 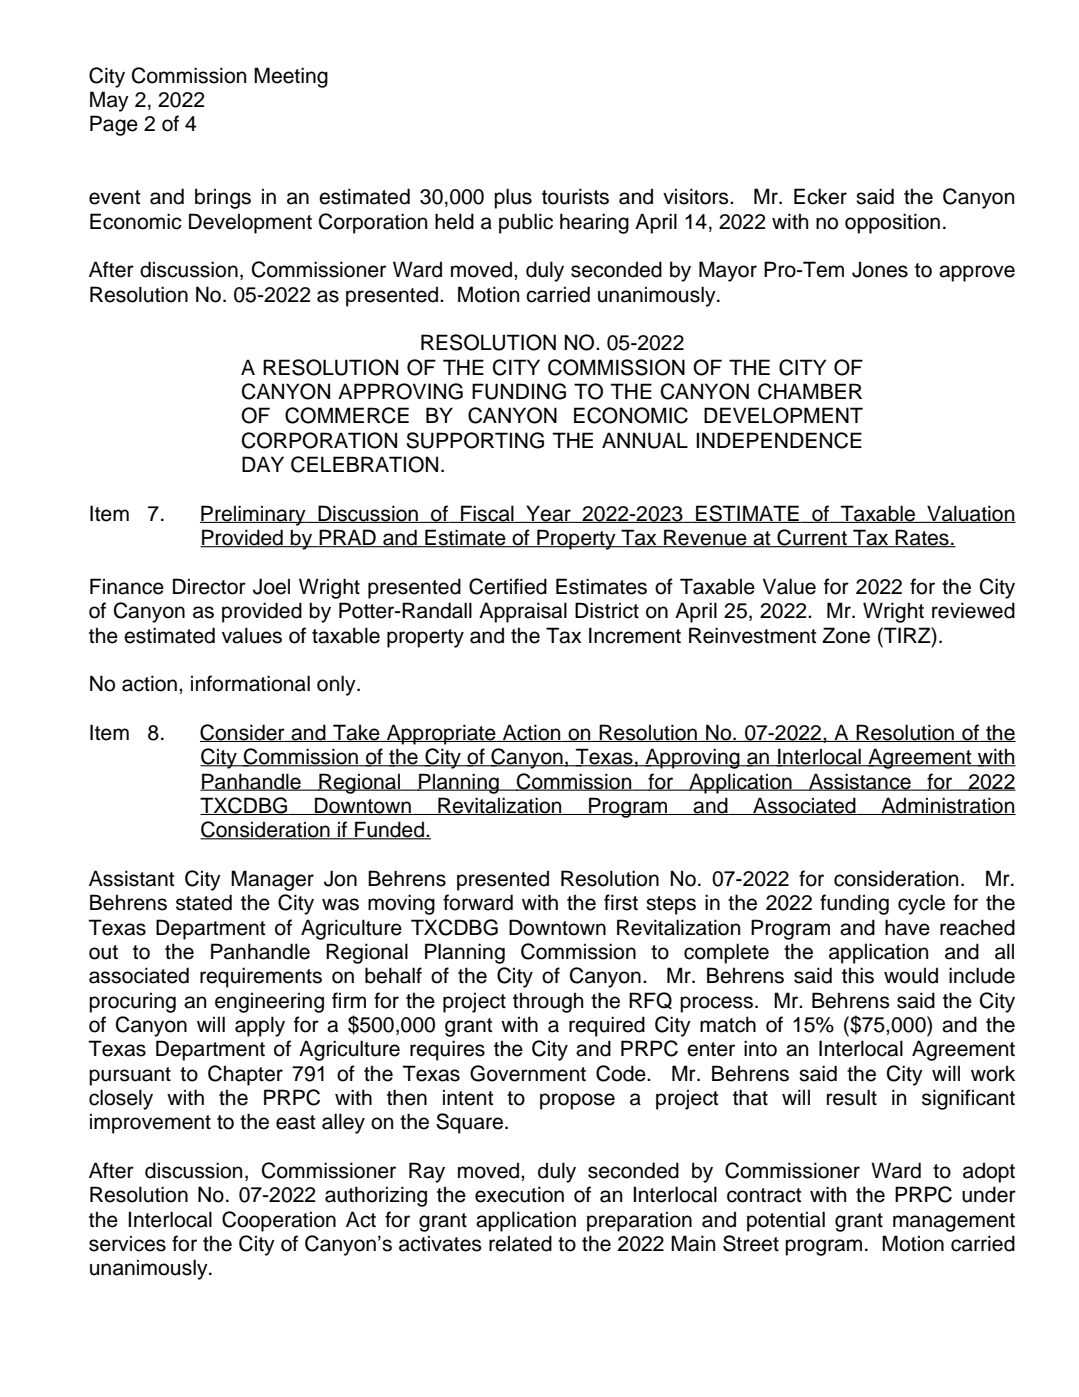 I want to click on tourists, so click(x=575, y=196).
